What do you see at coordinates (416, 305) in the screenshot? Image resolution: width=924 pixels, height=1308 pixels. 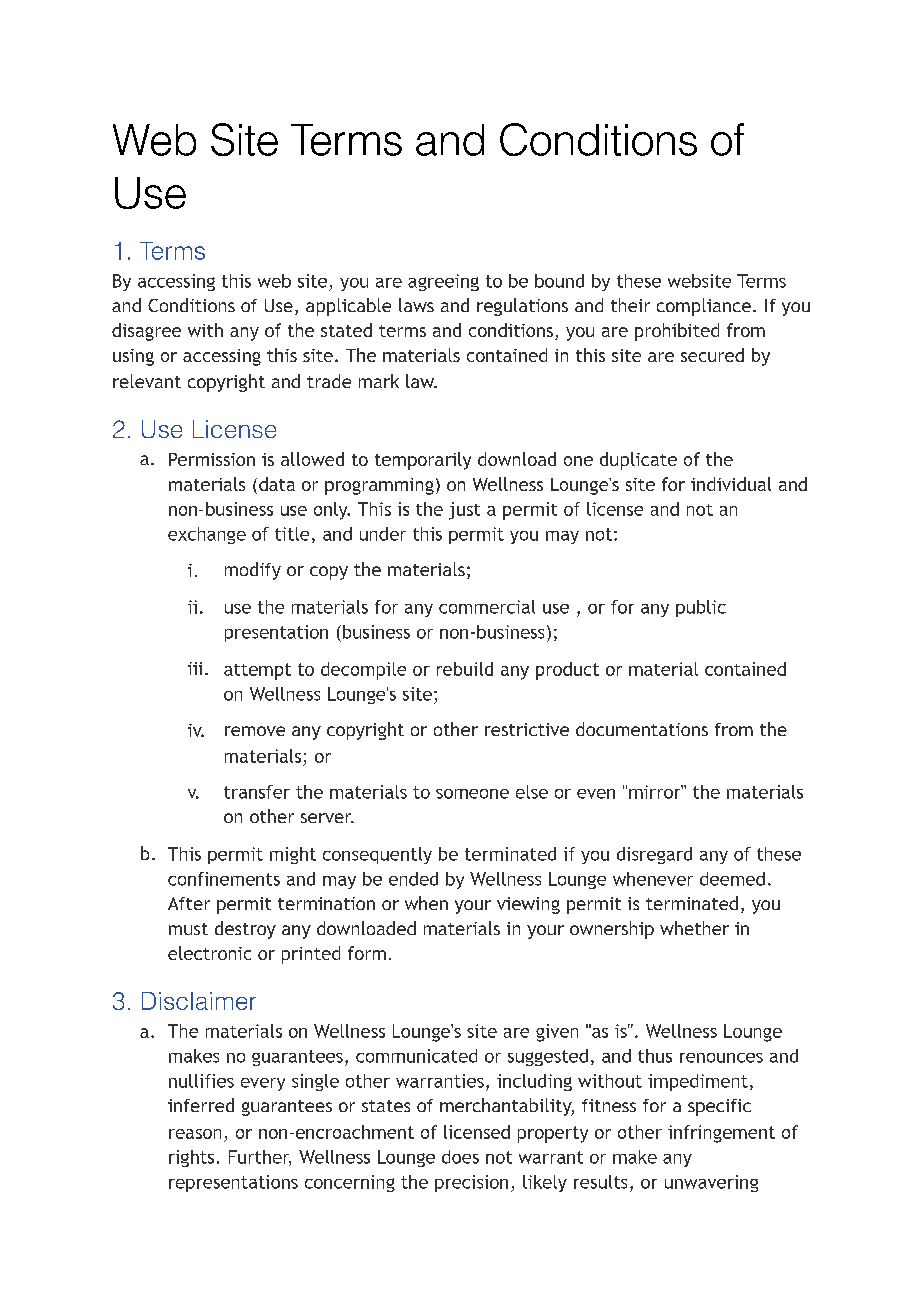 I see `laws` at bounding box center [416, 305].
